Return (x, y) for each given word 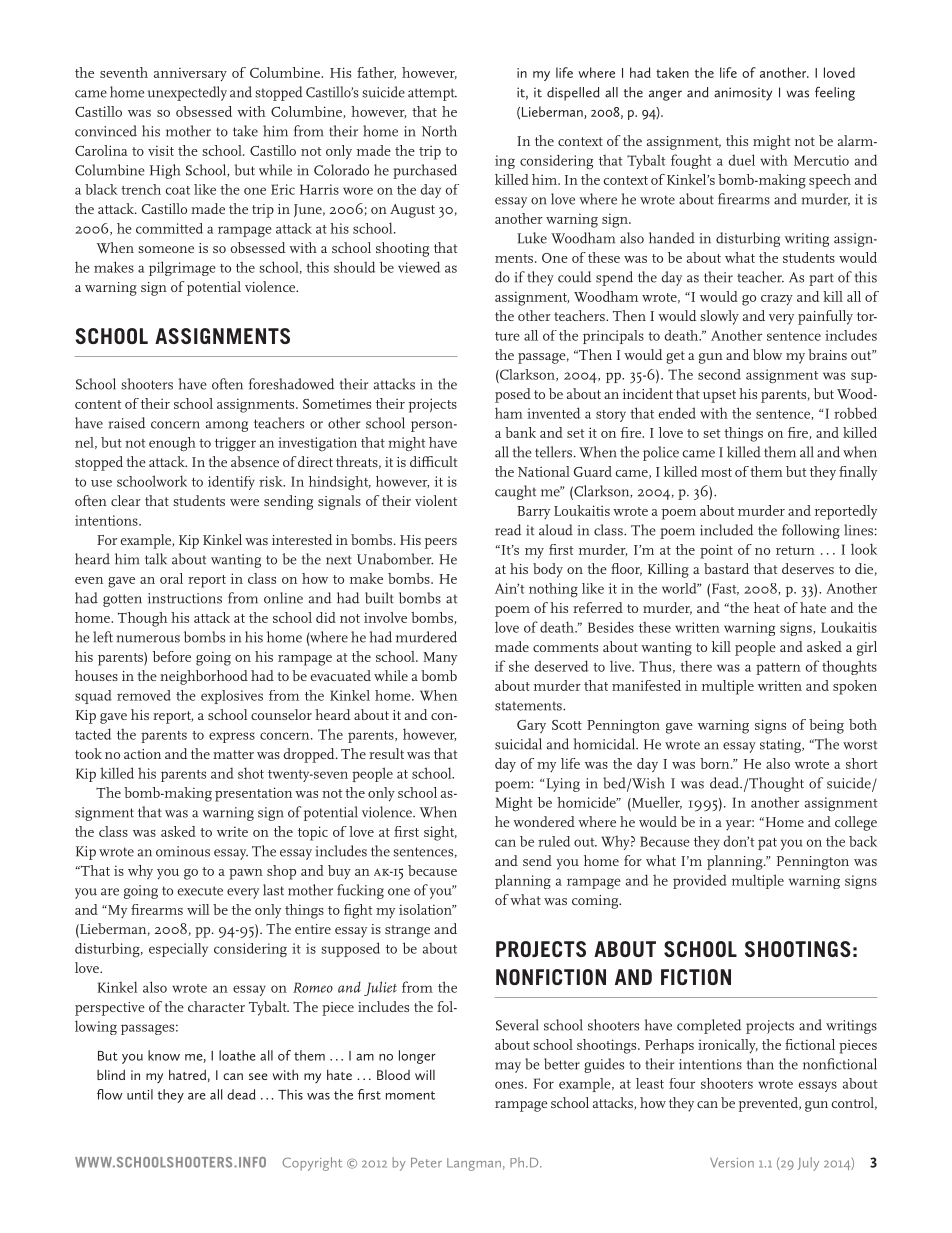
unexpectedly (187, 93)
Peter (426, 1163)
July (808, 1164)
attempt (432, 94)
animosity (743, 94)
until (140, 1094)
